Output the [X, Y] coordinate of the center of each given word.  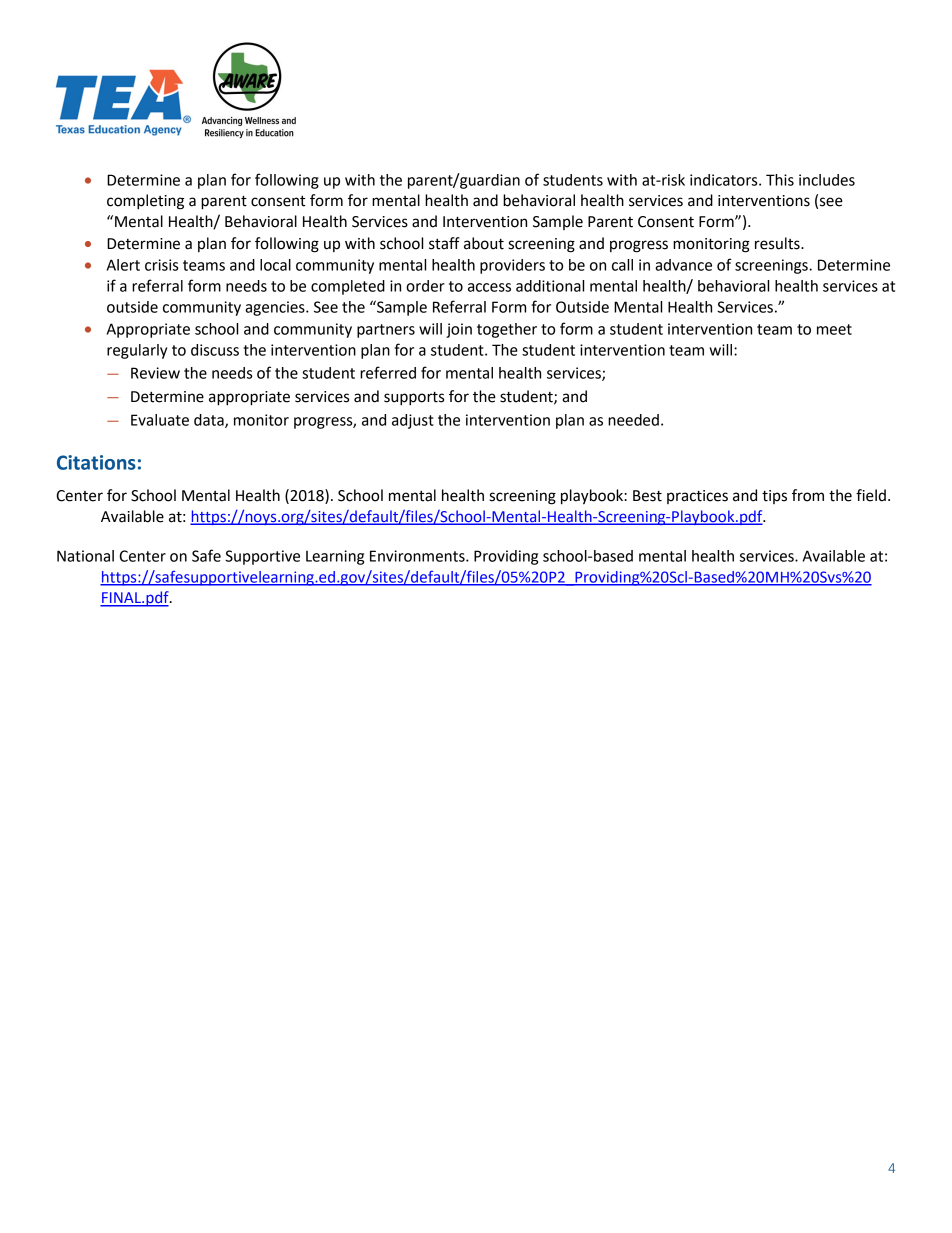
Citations [96, 462]
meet [834, 329]
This [780, 180]
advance [683, 265]
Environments [418, 556]
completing [145, 202]
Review [155, 373]
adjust [413, 421]
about [484, 243]
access [489, 287]
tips [774, 497]
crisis [161, 265]
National [85, 556]
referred [388, 372]
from [808, 495]
